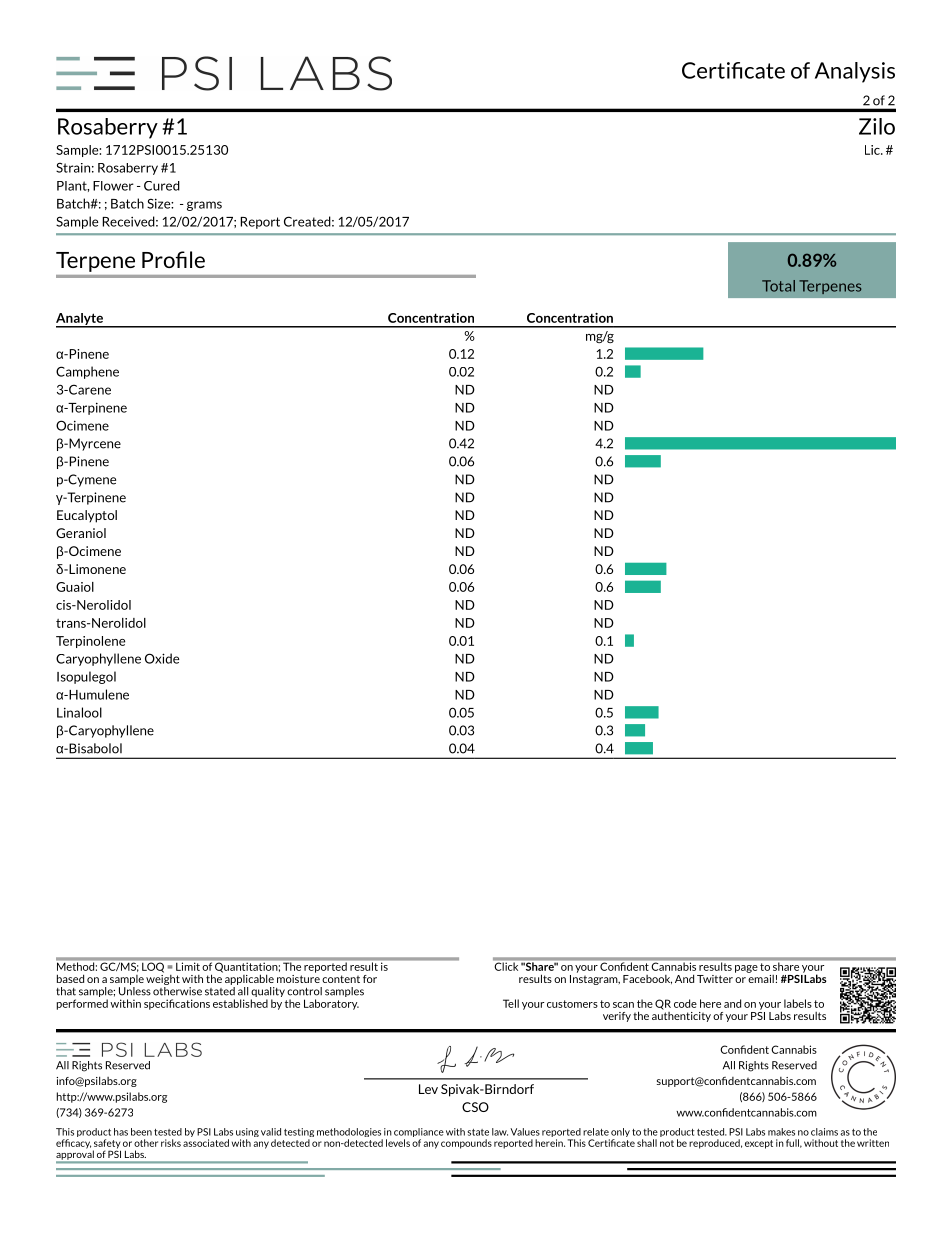  I want to click on Total, so click(778, 286).
